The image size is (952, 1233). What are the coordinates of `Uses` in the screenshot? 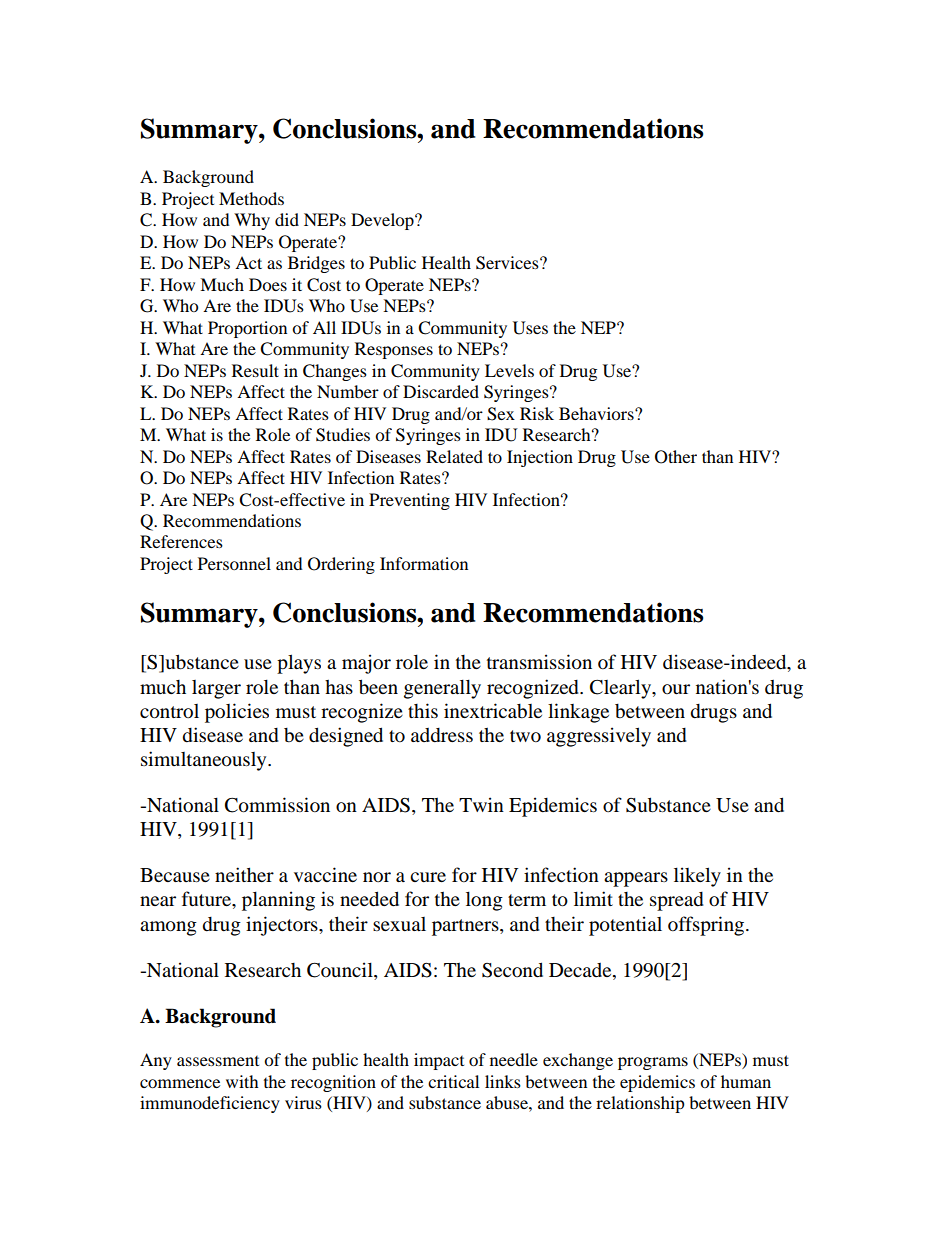 It's located at (530, 328).
